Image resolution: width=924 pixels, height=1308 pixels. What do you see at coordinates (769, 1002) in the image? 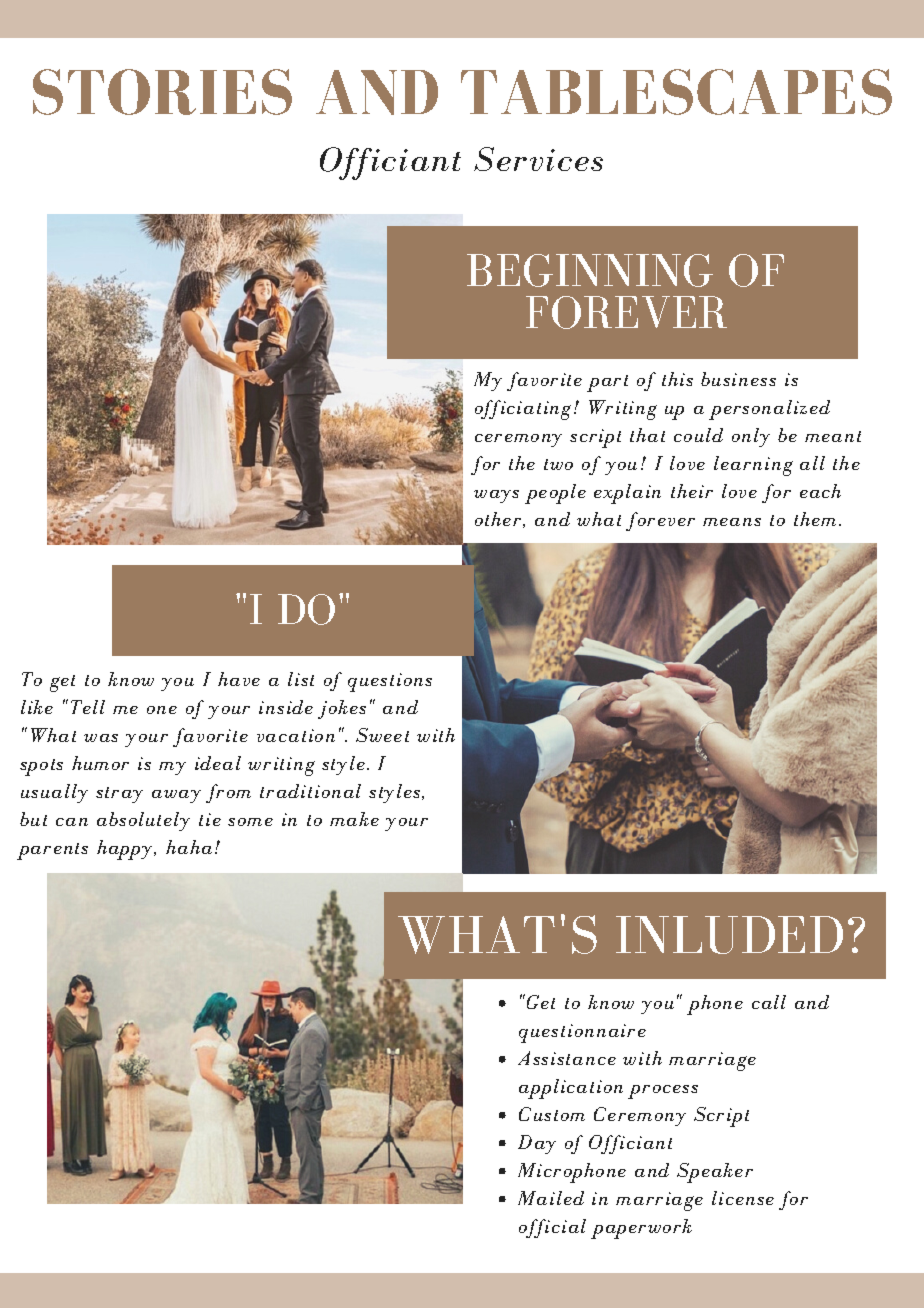
I see `call` at bounding box center [769, 1002].
